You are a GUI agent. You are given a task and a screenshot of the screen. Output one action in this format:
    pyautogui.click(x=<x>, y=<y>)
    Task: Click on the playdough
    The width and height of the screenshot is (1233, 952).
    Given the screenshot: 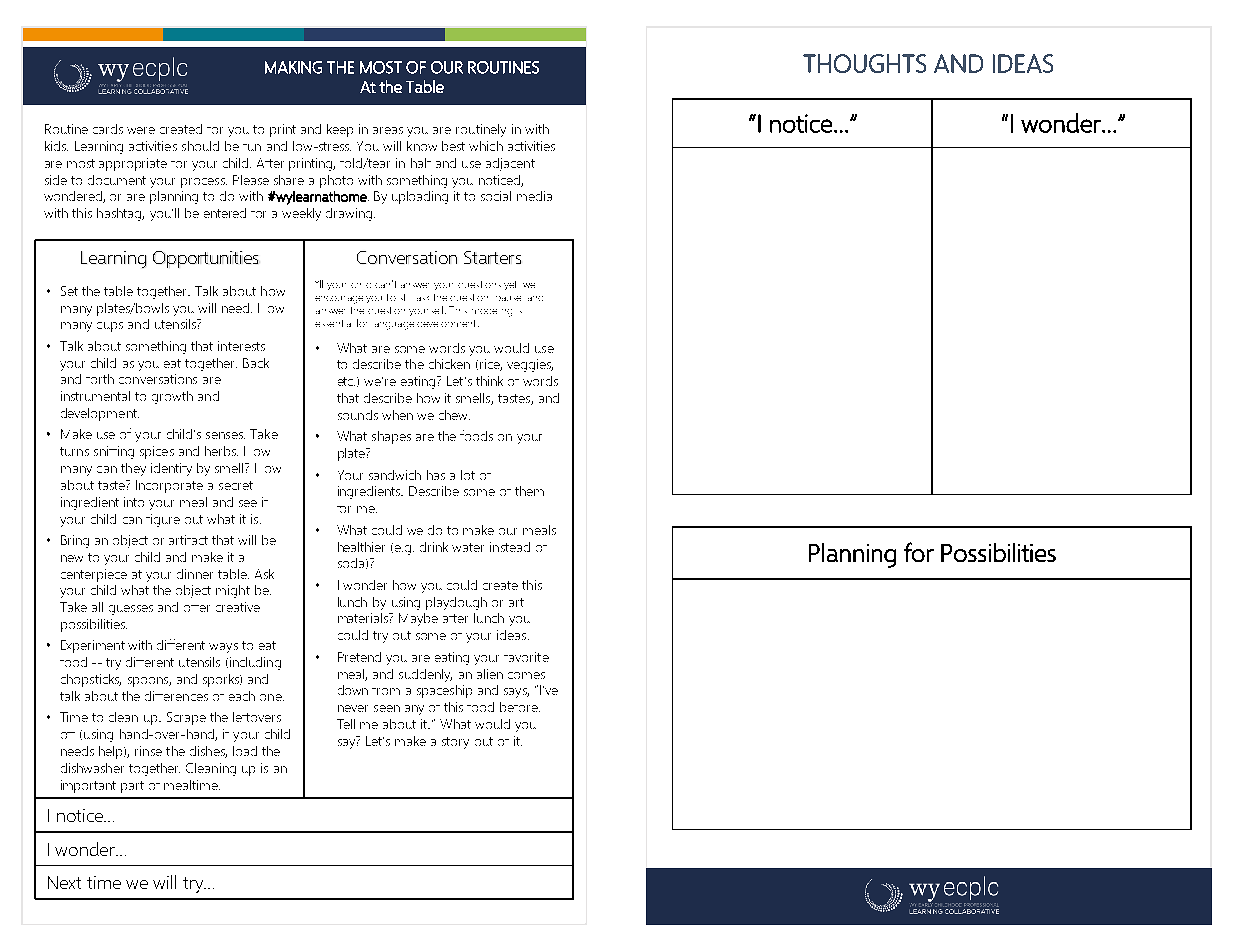 What is the action you would take?
    pyautogui.click(x=456, y=603)
